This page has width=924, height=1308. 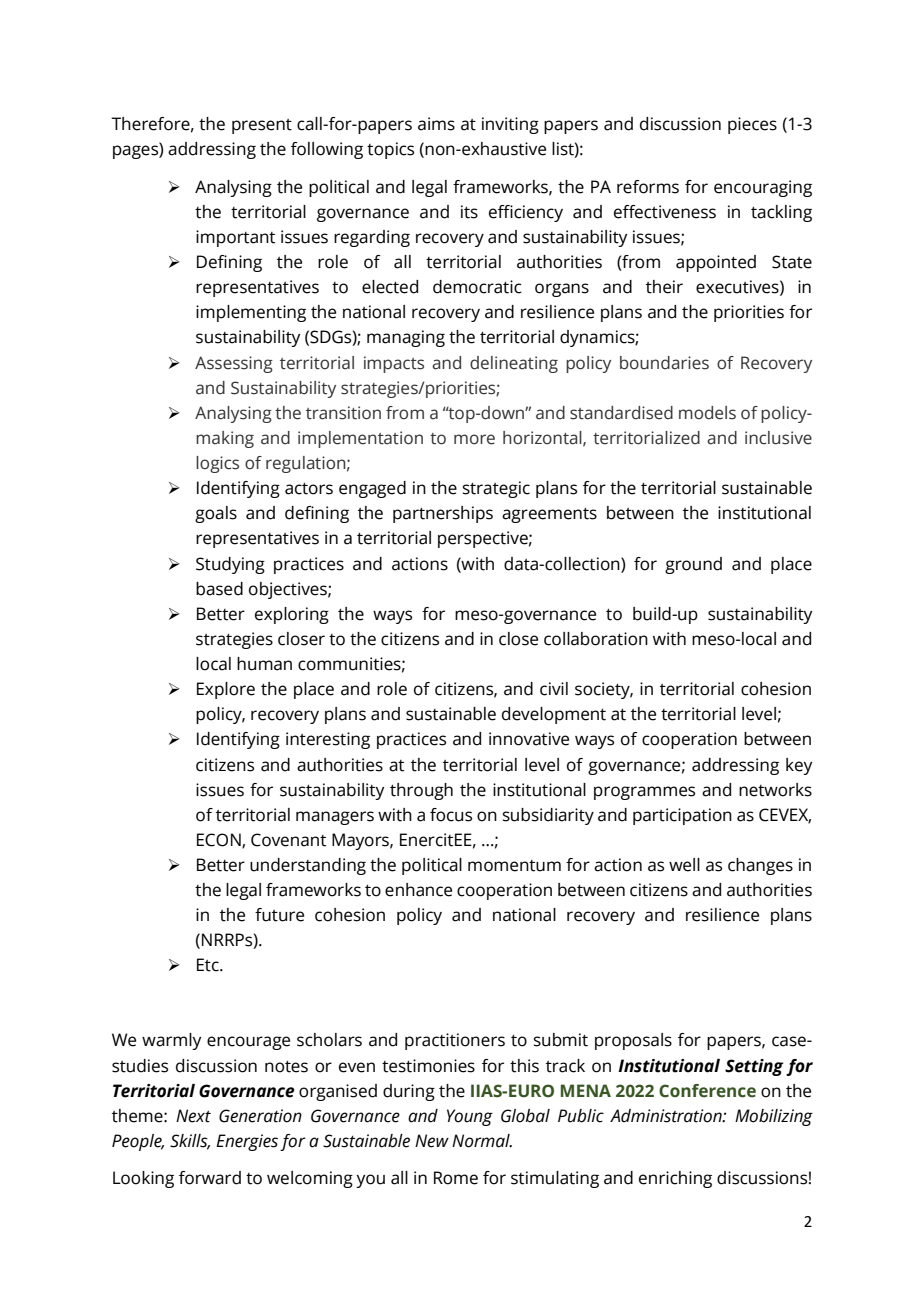 I want to click on strategic, so click(x=496, y=489).
